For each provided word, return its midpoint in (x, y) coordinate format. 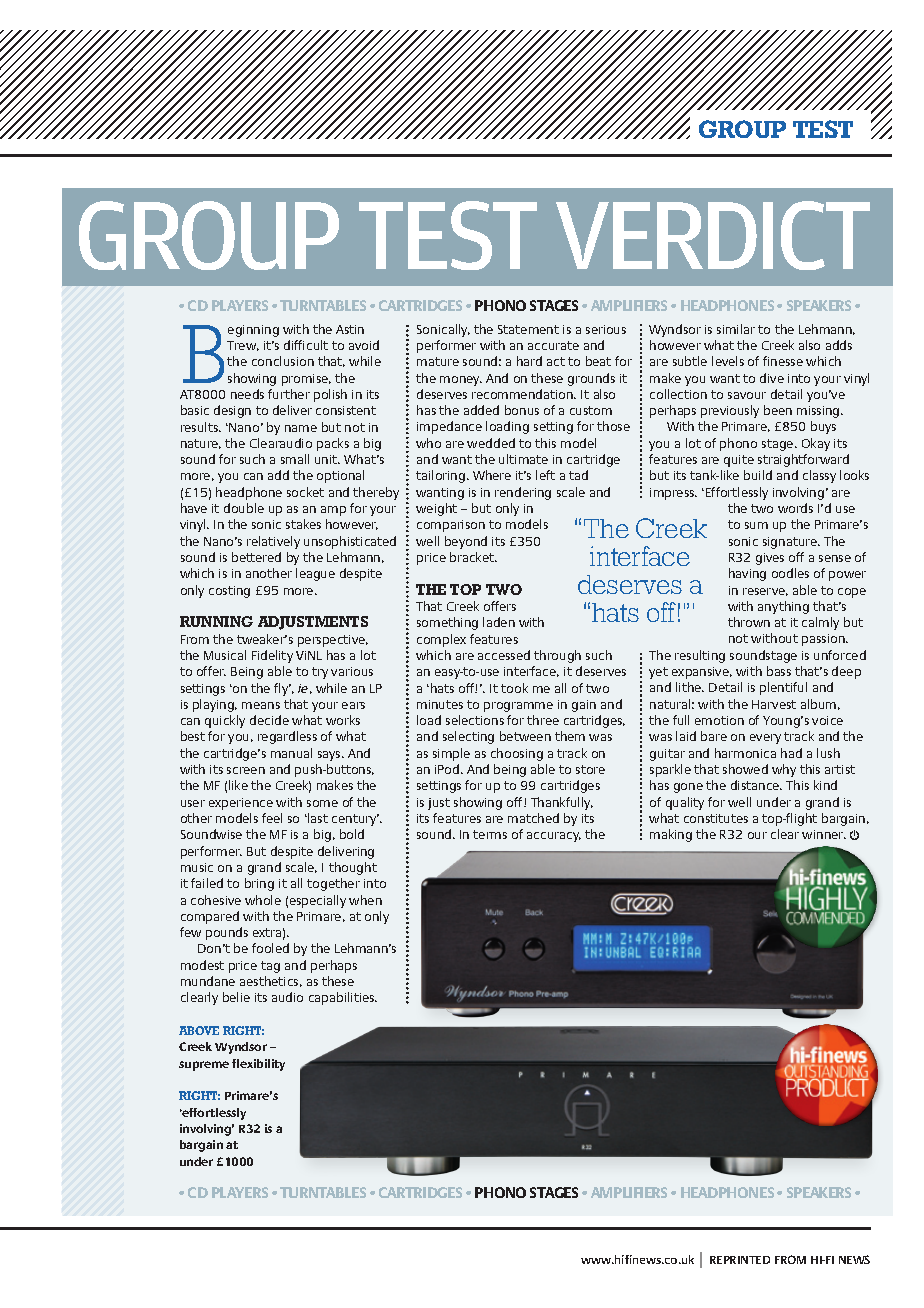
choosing (517, 754)
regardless (287, 737)
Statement (528, 329)
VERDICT (713, 235)
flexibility (258, 1065)
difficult (306, 345)
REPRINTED (740, 1260)
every (765, 739)
